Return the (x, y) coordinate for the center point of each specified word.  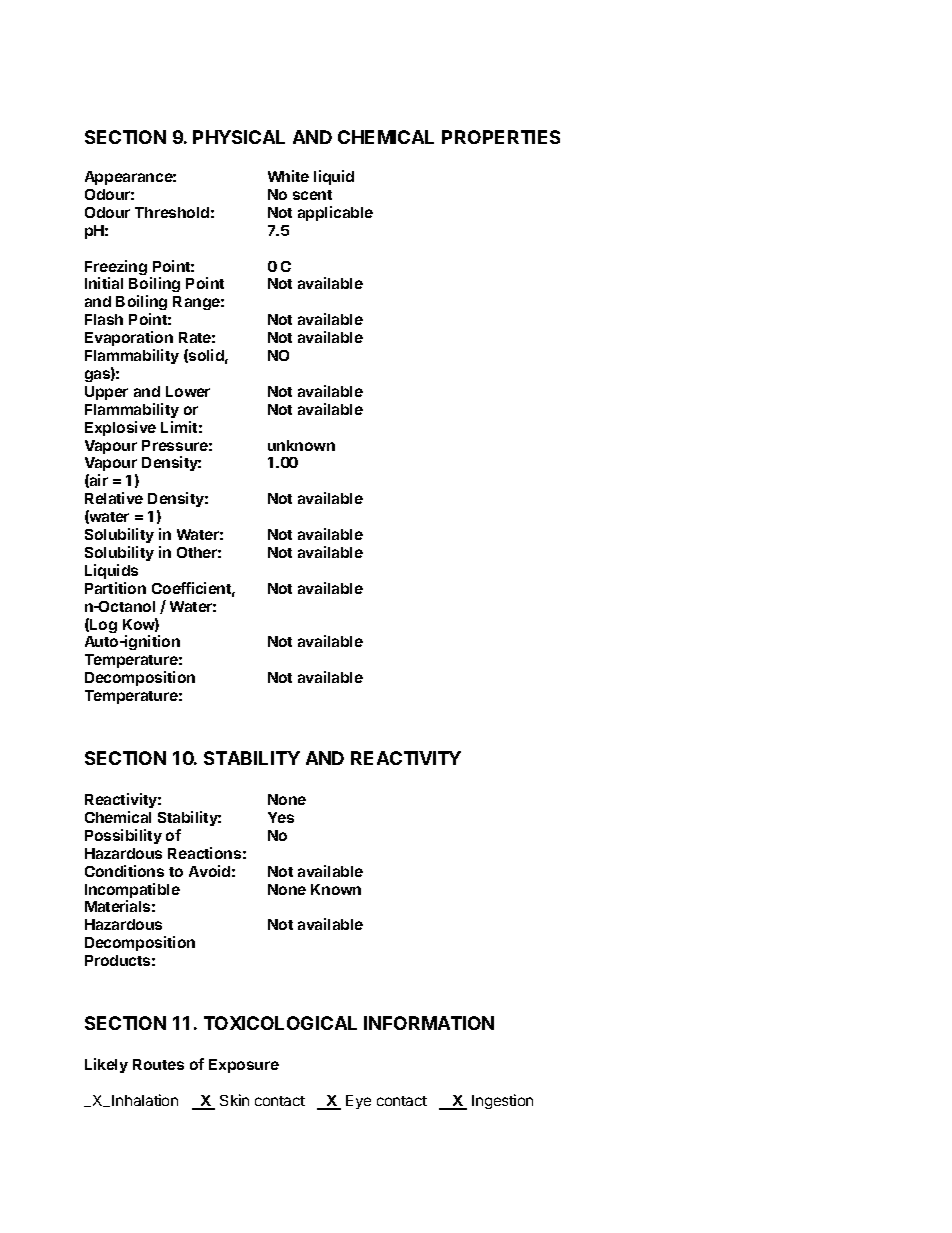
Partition (115, 588)
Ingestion (502, 1101)
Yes (281, 817)
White (288, 176)
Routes (158, 1064)
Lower (188, 391)
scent (312, 195)
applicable (335, 213)
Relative (114, 498)
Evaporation (129, 338)
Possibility (123, 836)
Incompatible (132, 892)
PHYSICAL (239, 137)
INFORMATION (429, 1023)
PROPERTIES (501, 137)
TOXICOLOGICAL (280, 1023)
